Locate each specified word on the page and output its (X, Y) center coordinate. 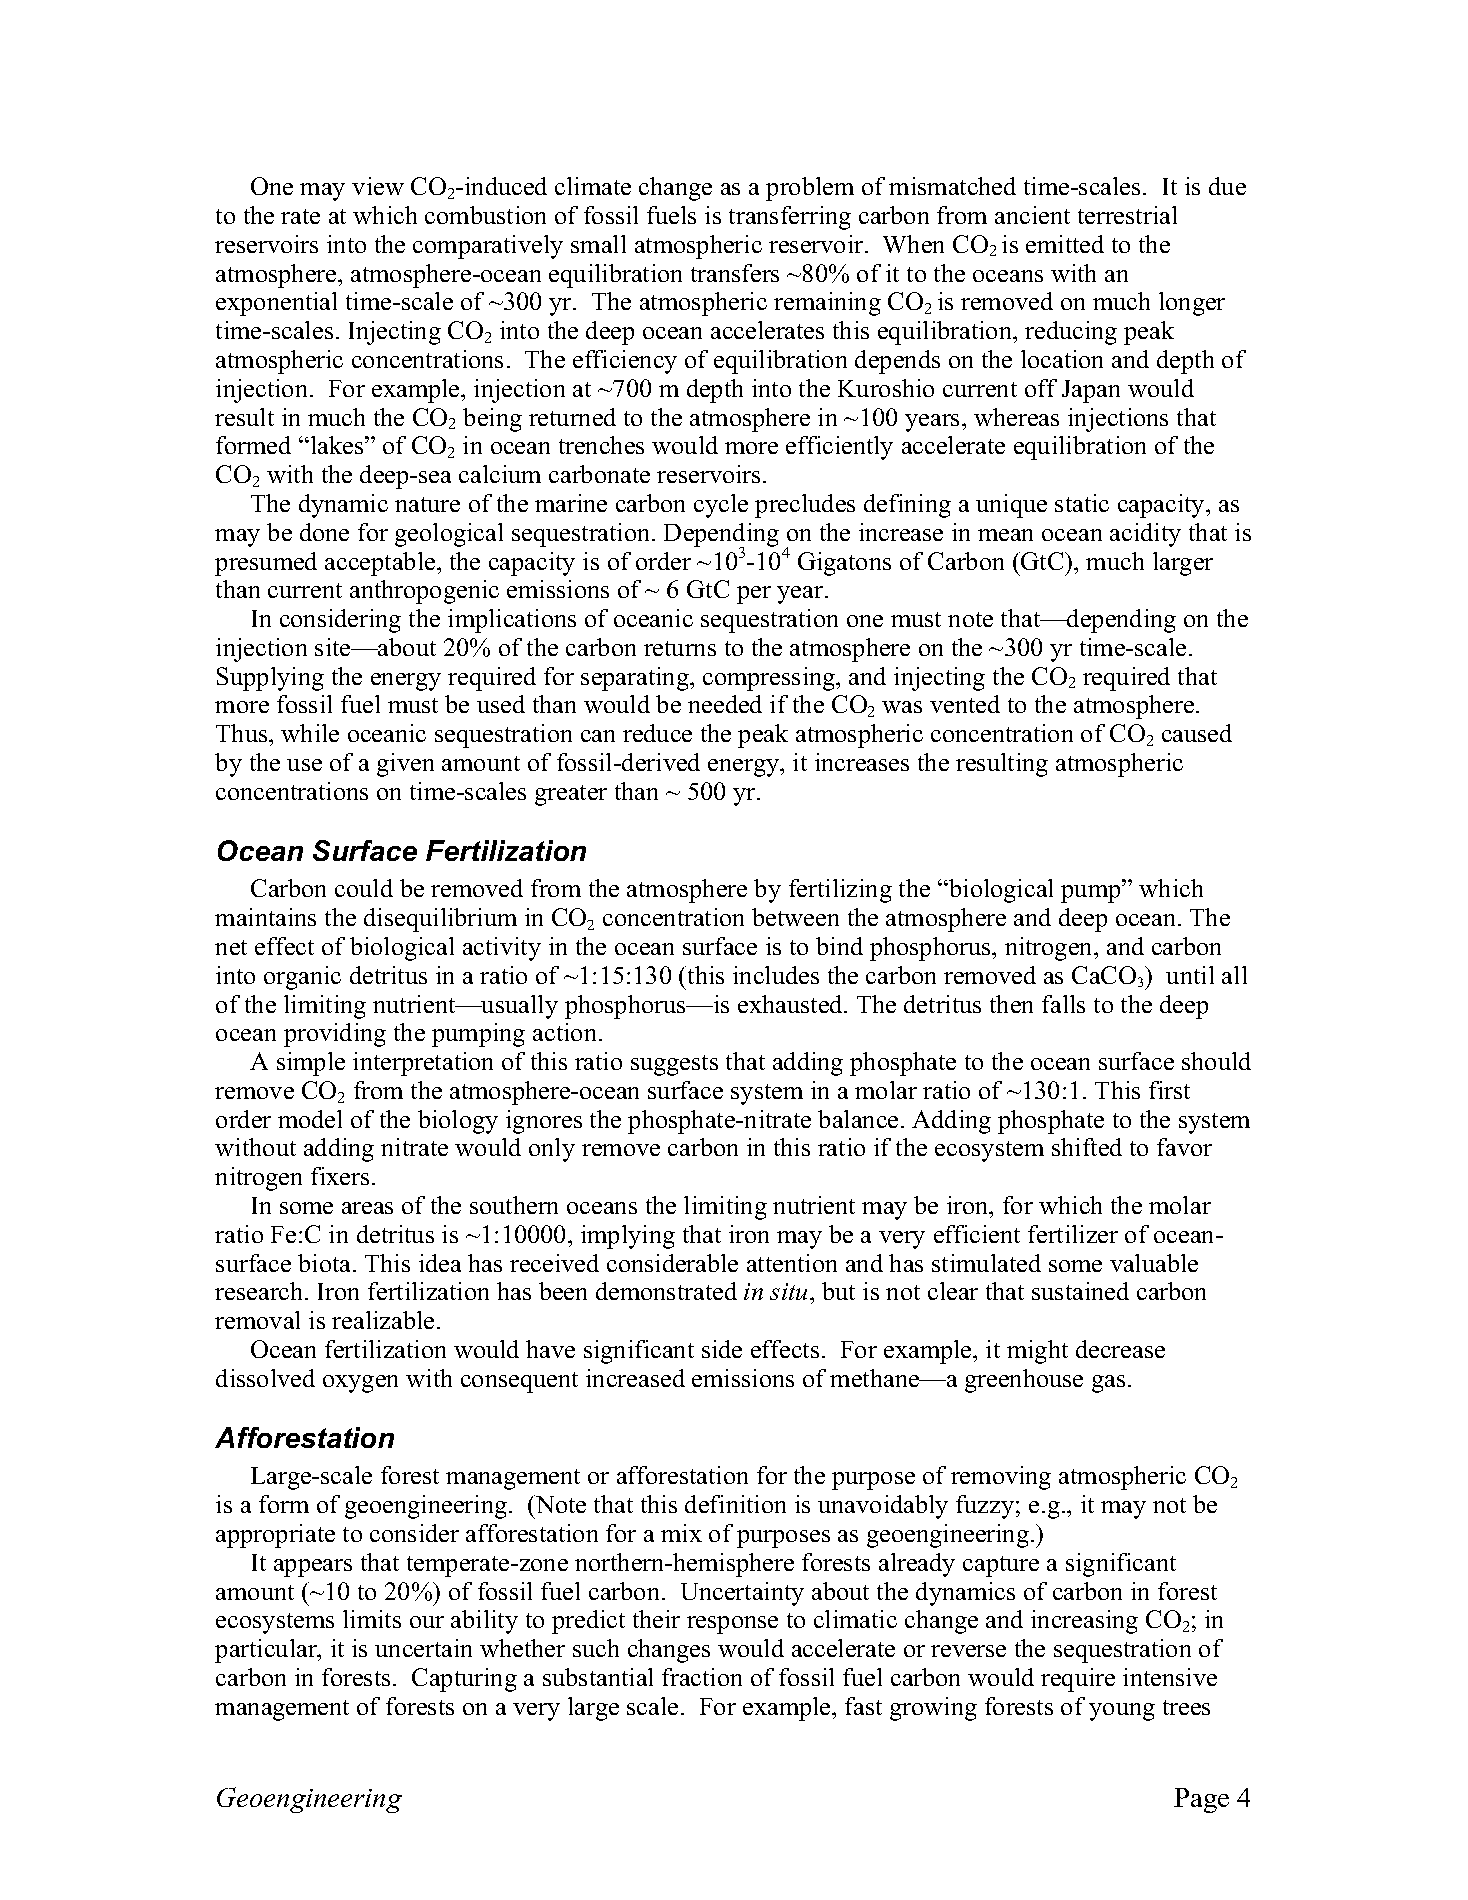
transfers (735, 273)
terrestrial (1127, 215)
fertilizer (1073, 1234)
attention (792, 1263)
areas (367, 1208)
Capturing (464, 1680)
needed (725, 704)
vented (965, 704)
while (310, 733)
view (378, 186)
